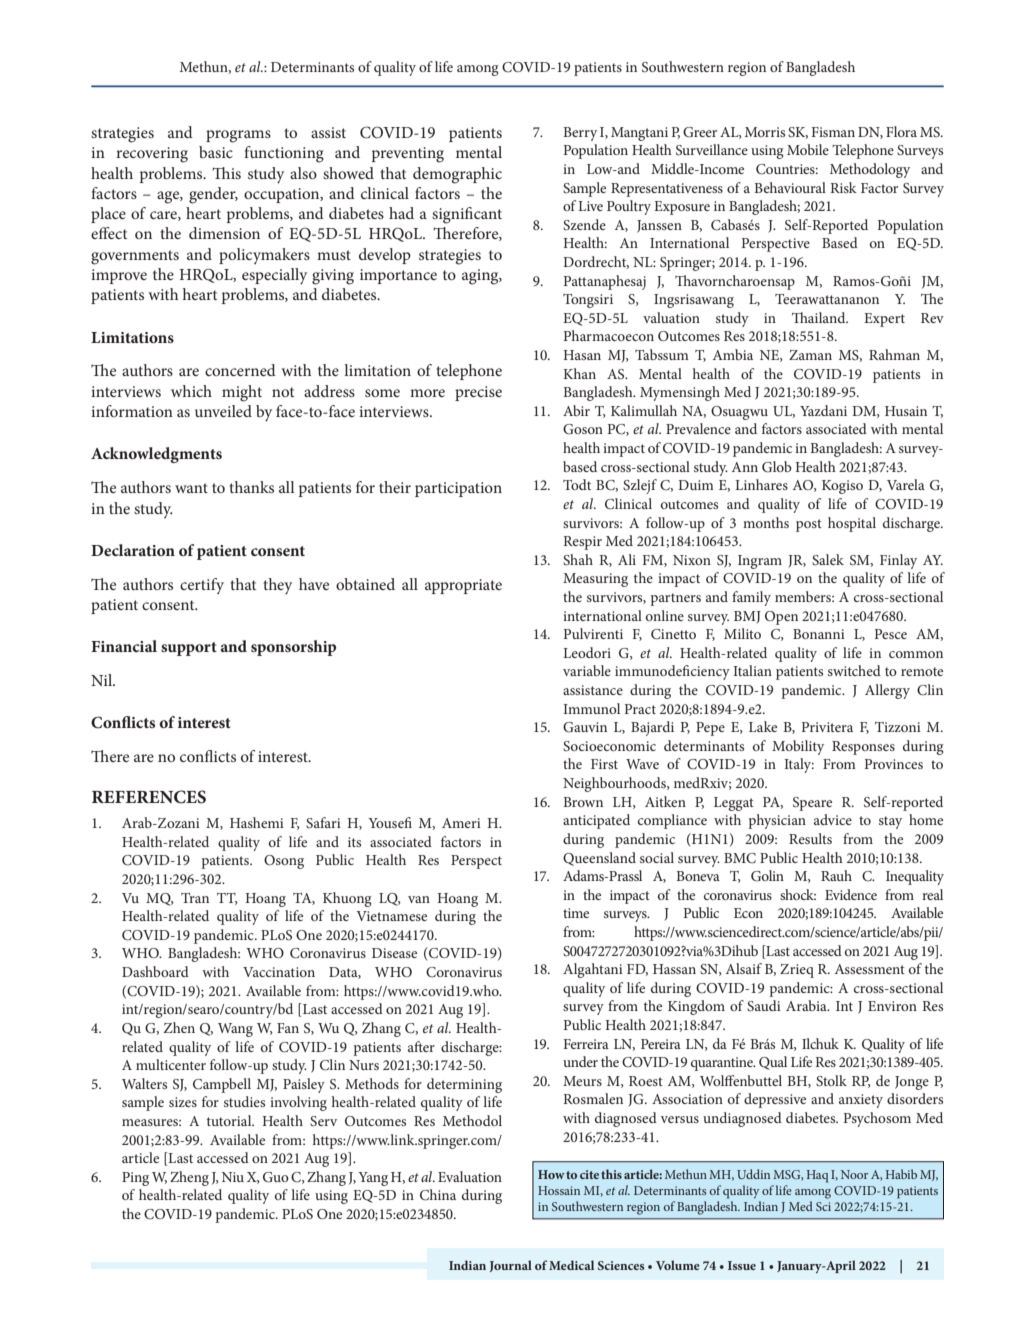 Image resolution: width=1035 pixels, height=1340 pixels. I want to click on time, so click(576, 913).
